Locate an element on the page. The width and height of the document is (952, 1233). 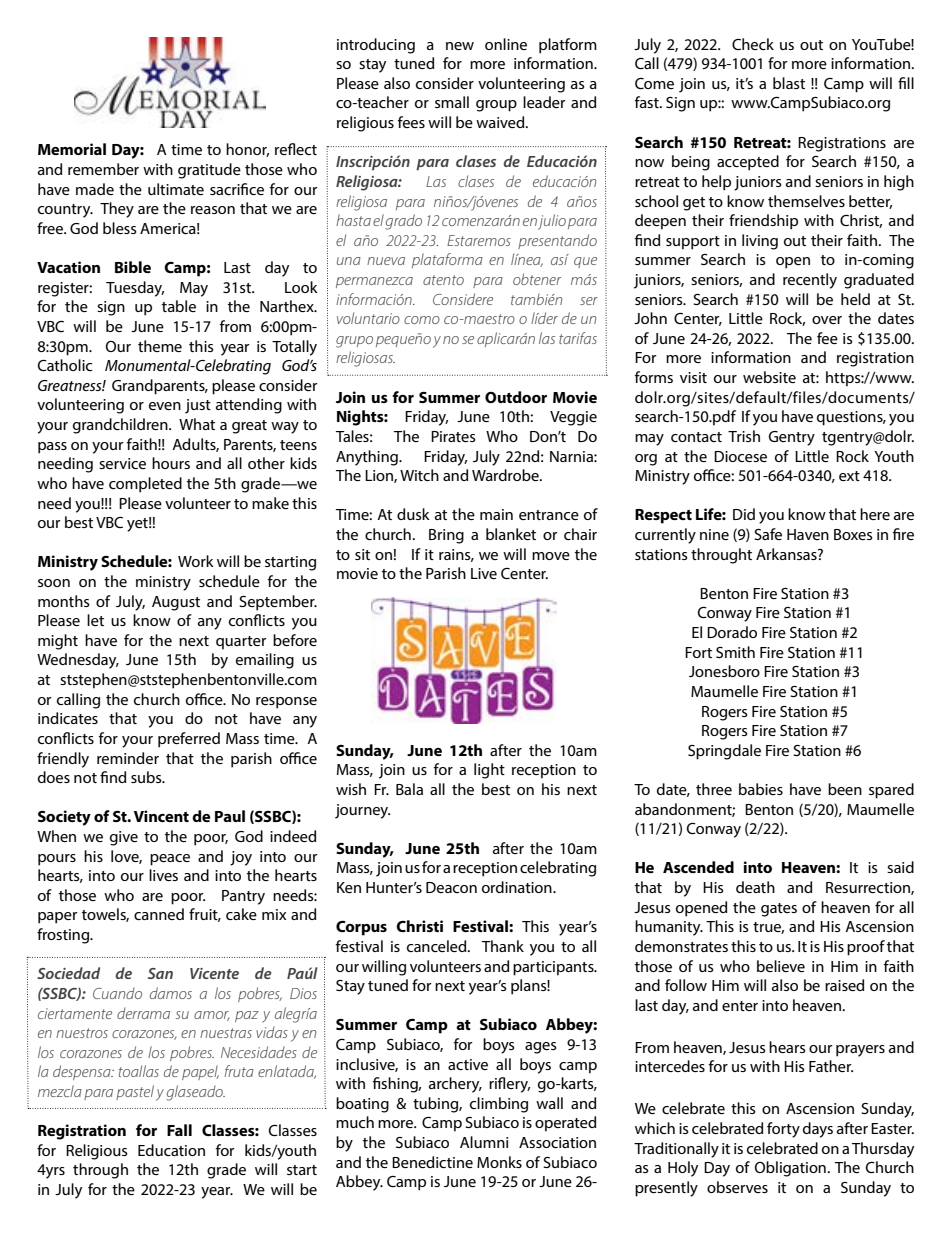
Check is located at coordinates (753, 44).
